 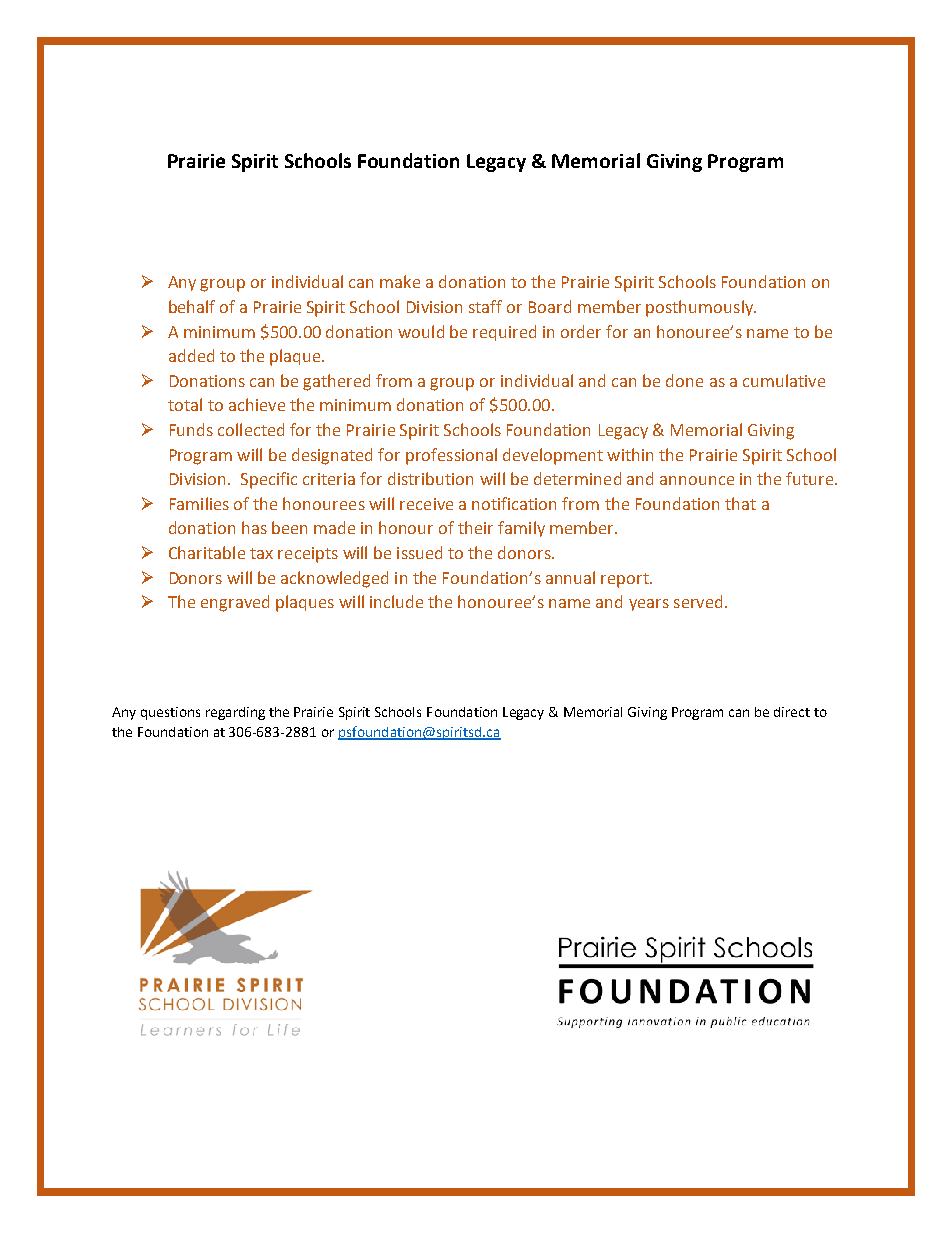 What do you see at coordinates (485, 306) in the screenshot?
I see `staff` at bounding box center [485, 306].
